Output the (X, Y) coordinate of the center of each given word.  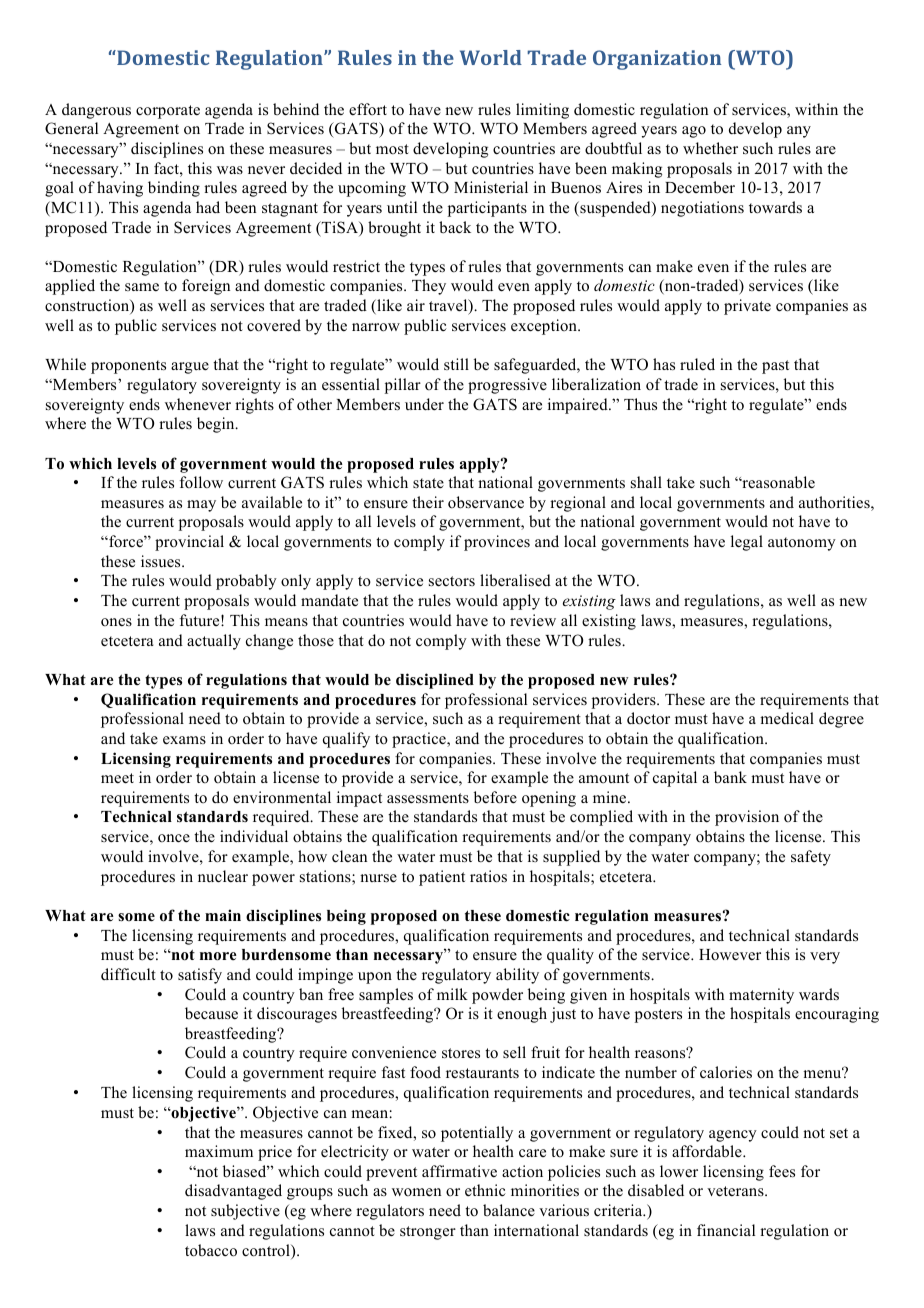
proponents (128, 367)
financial (726, 1230)
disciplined (435, 681)
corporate (168, 112)
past (775, 367)
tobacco (211, 1250)
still (456, 364)
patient (442, 878)
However (730, 955)
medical (787, 718)
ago (694, 132)
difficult (128, 974)
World (491, 57)
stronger (428, 1233)
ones (116, 622)
